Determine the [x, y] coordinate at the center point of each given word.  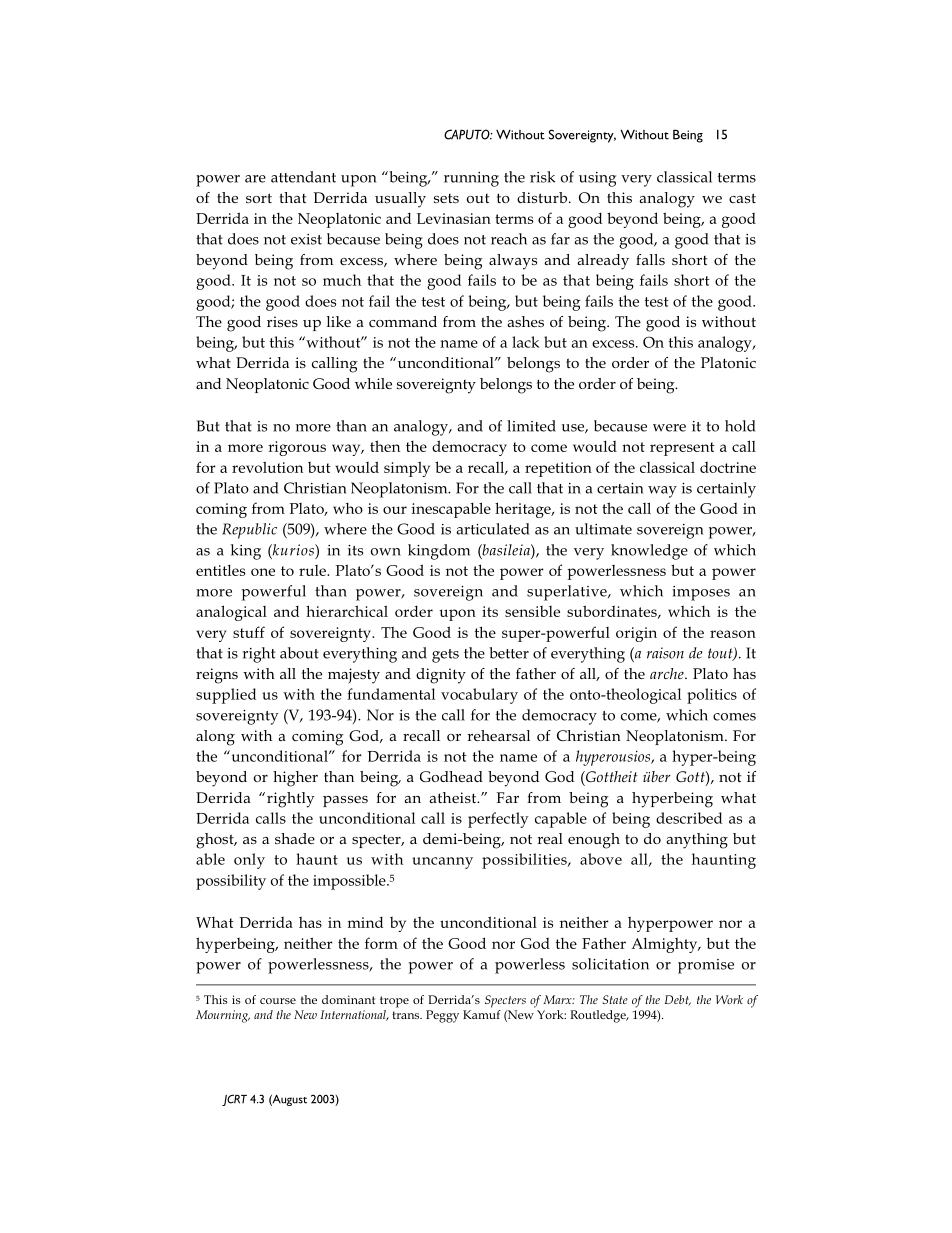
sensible [532, 611]
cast [742, 198]
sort [259, 198]
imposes [701, 593]
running [471, 179]
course [278, 1001]
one [263, 572]
